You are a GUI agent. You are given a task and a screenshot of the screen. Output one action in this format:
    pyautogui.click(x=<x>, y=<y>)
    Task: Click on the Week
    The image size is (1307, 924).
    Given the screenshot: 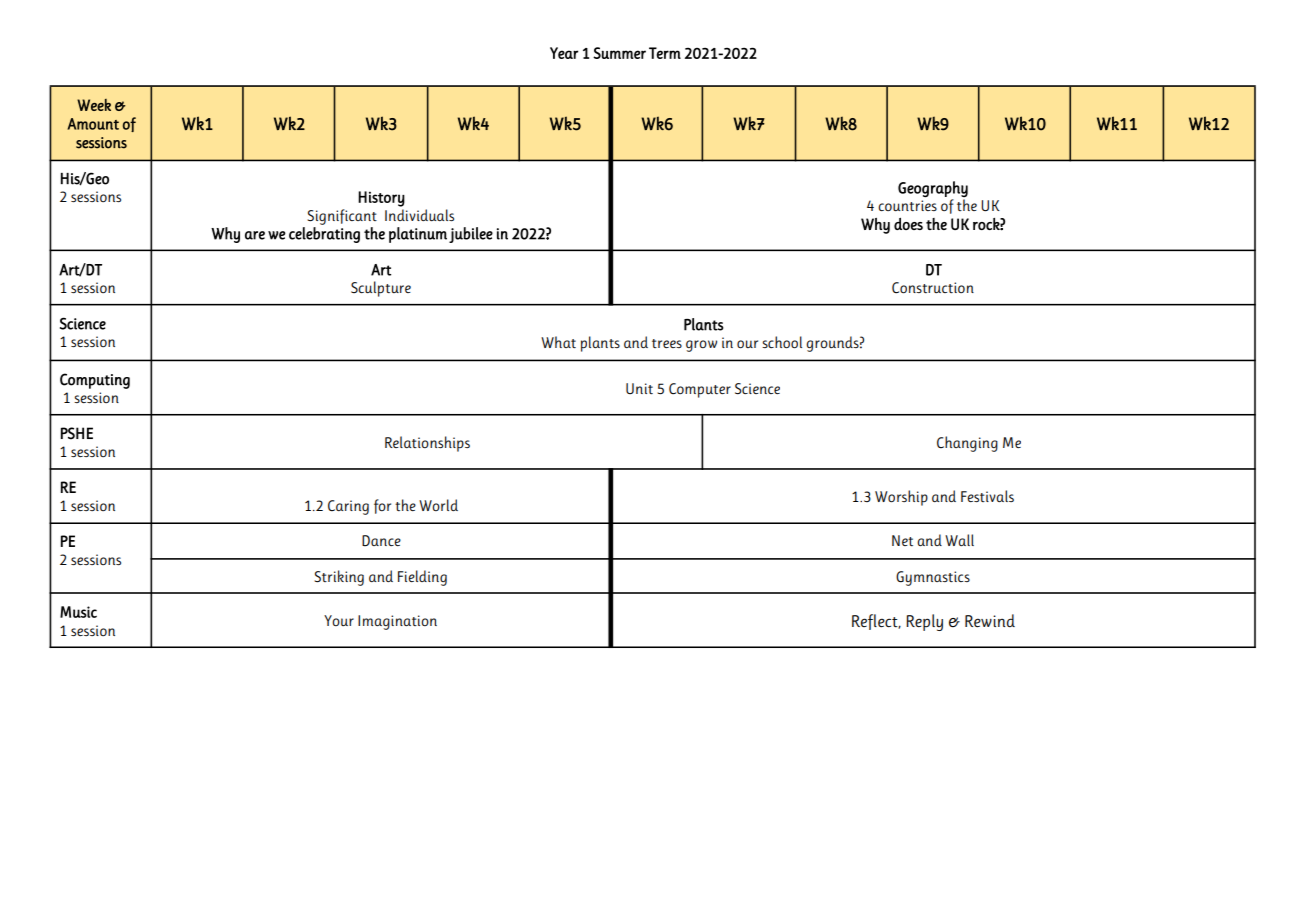 What is the action you would take?
    pyautogui.click(x=94, y=105)
